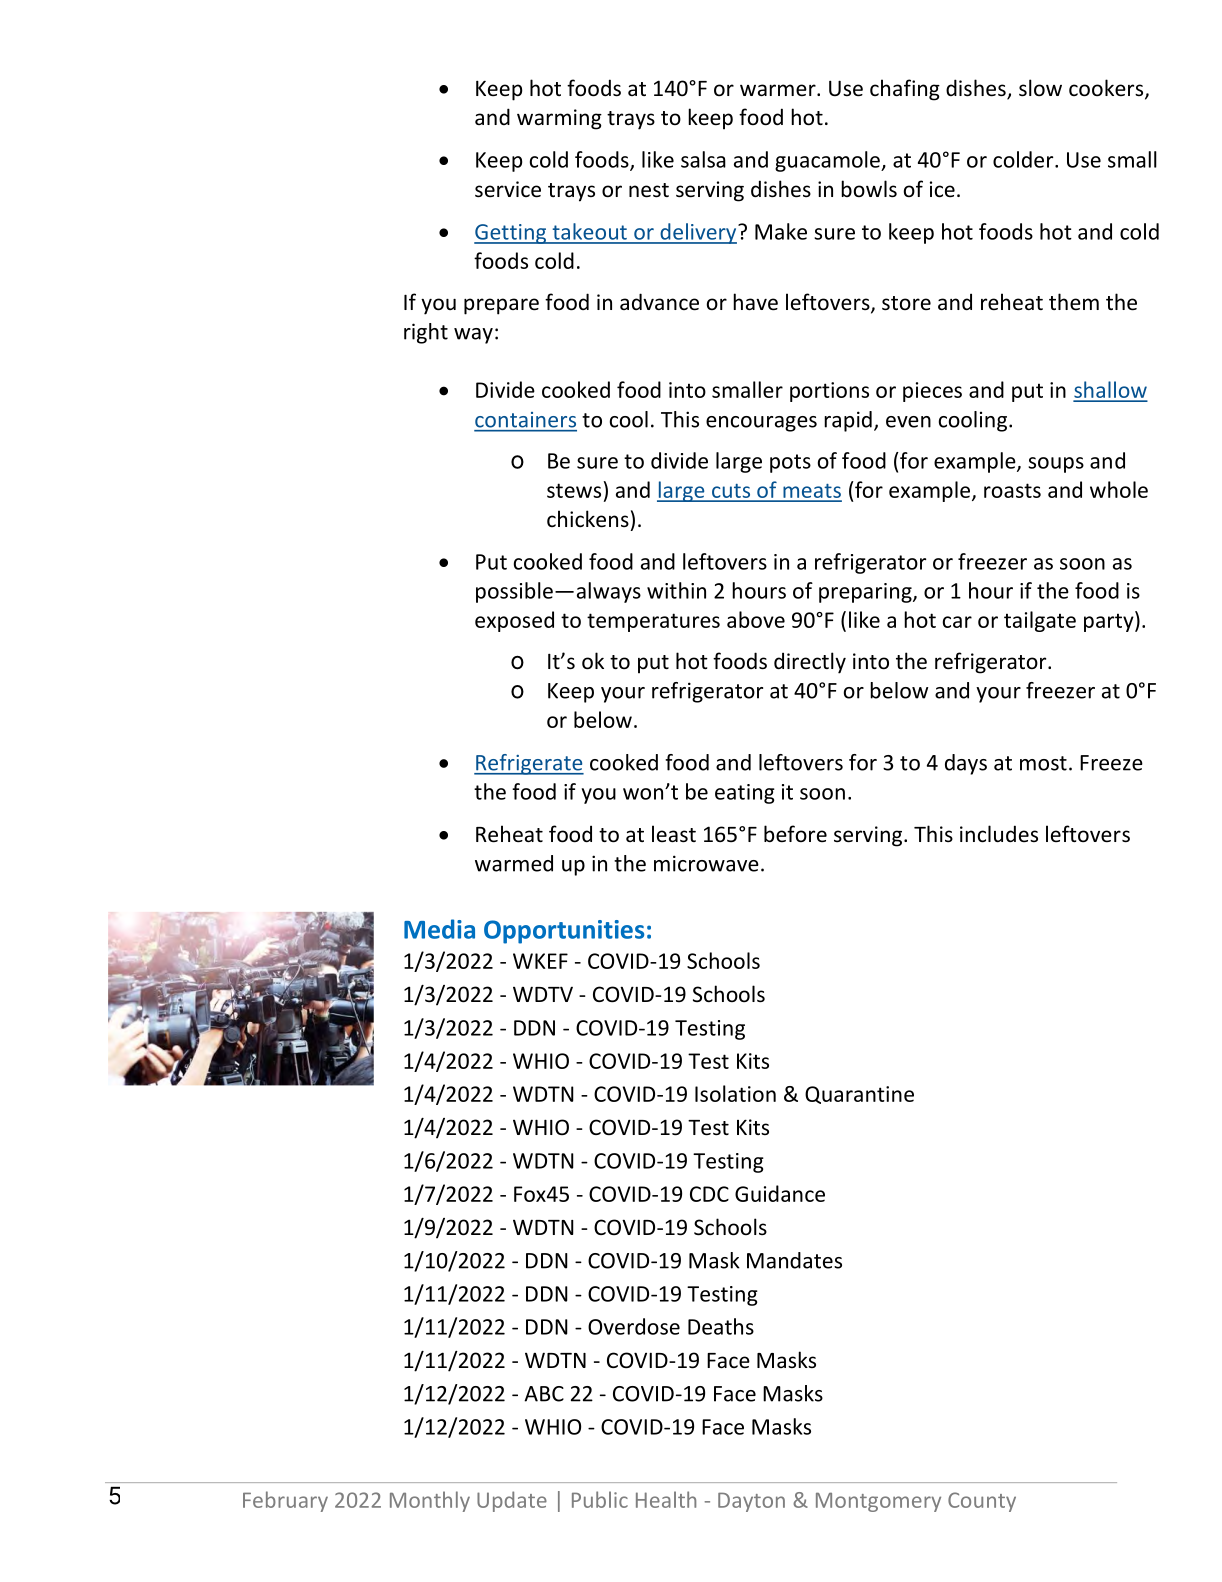  I want to click on Media, so click(439, 929).
